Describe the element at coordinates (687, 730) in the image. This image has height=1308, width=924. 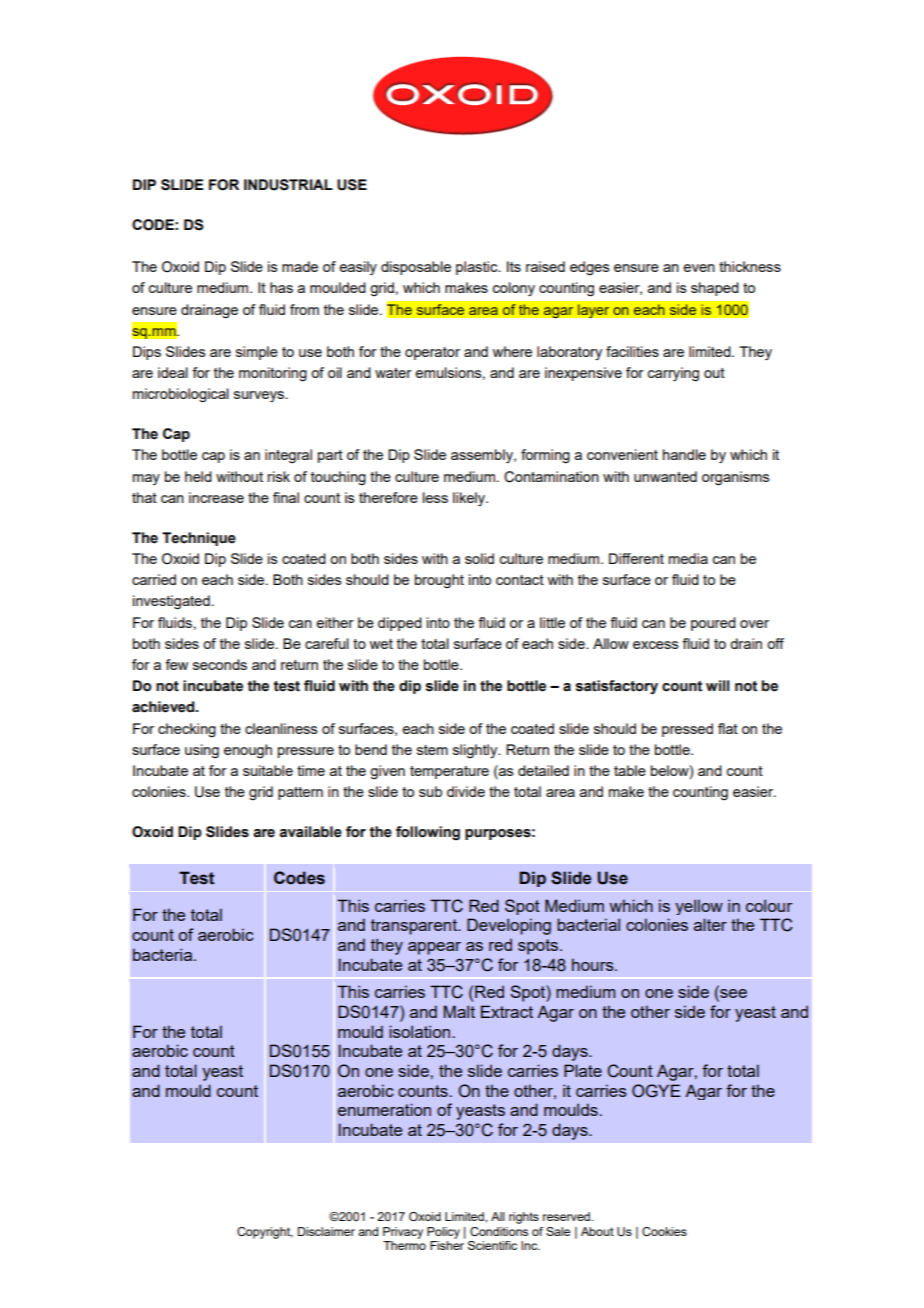
I see `pressed` at that location.
